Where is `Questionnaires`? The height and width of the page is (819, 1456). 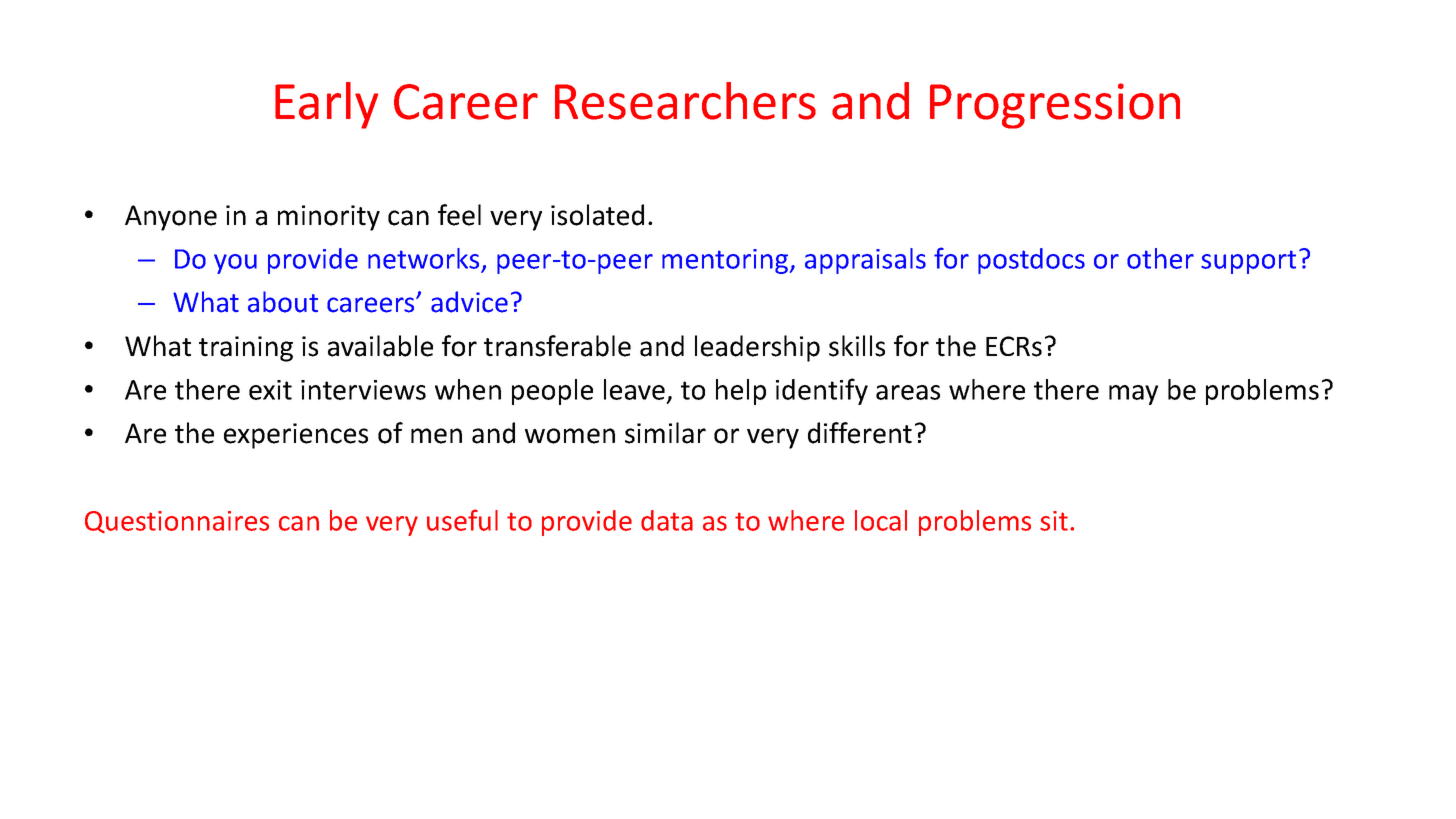
Questionnaires is located at coordinates (177, 522).
